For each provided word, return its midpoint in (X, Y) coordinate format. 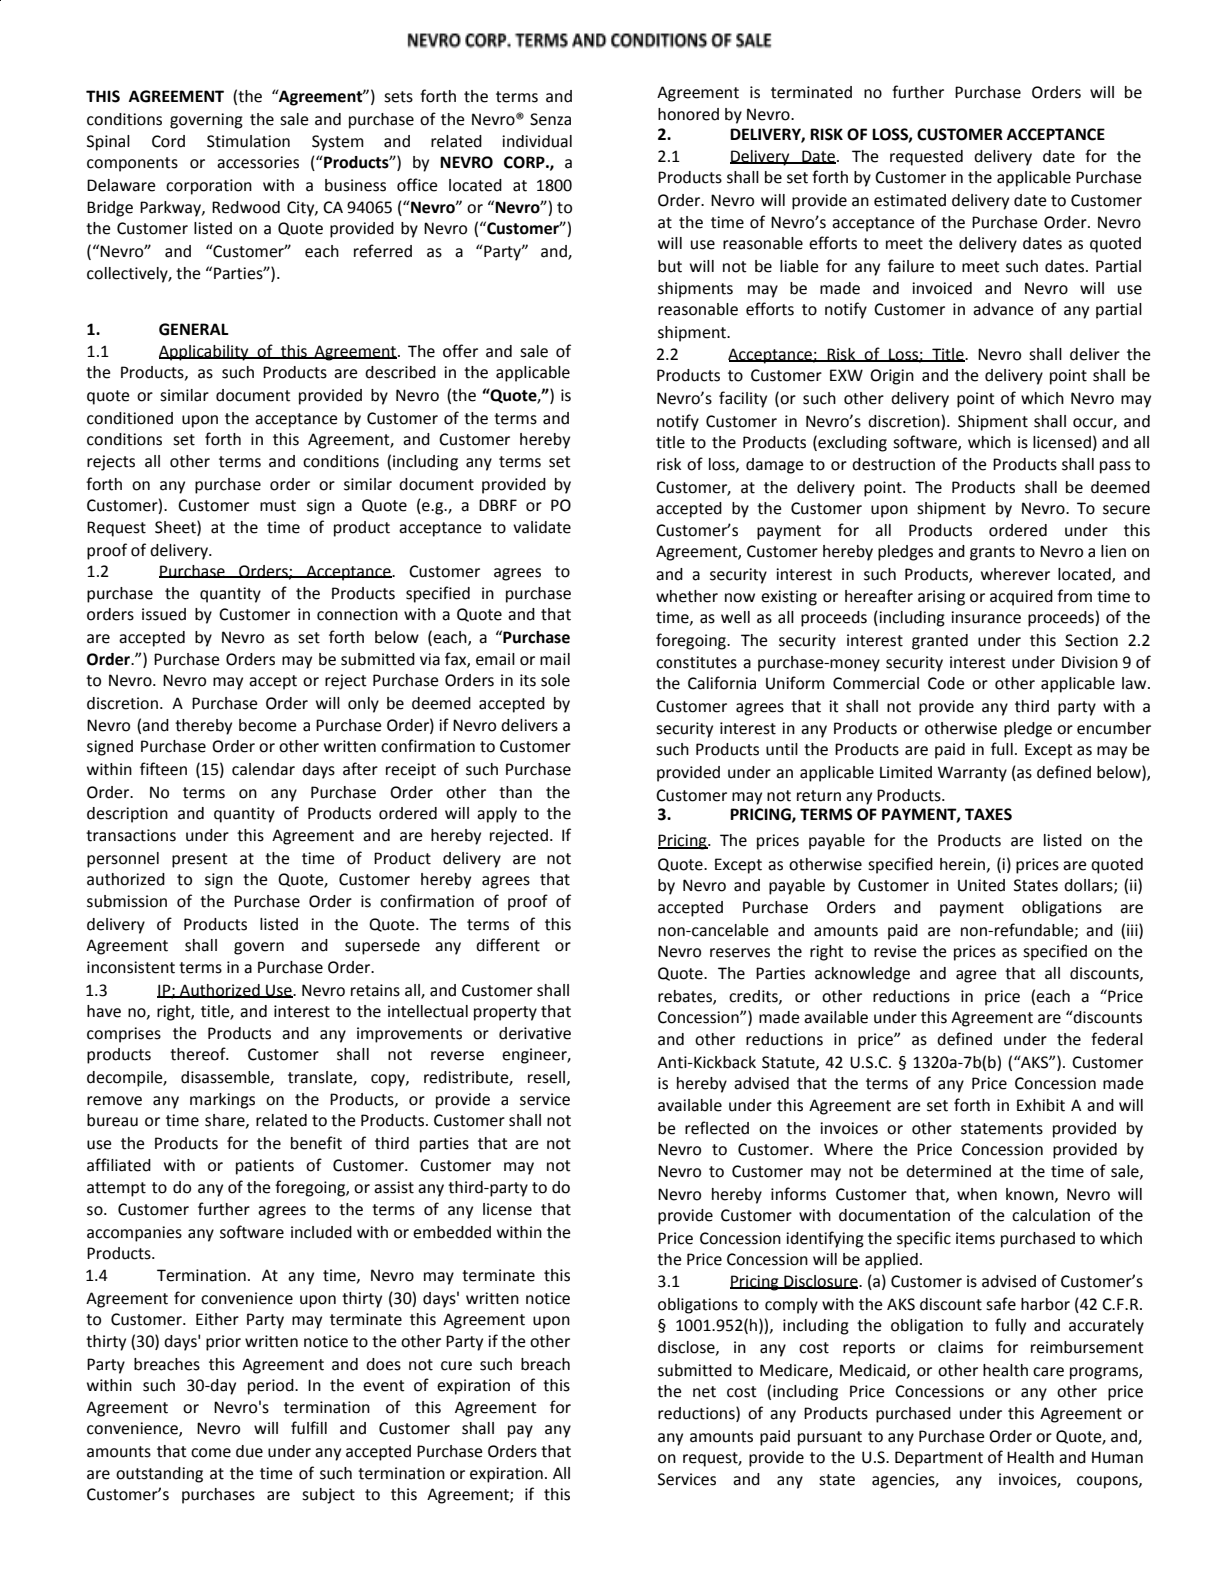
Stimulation (248, 141)
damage (774, 466)
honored (688, 114)
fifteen (163, 769)
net (704, 1392)
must (278, 506)
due (249, 1451)
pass (1115, 467)
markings (222, 1101)
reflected (717, 1128)
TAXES (988, 814)
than (515, 792)
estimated (910, 200)
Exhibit (1041, 1105)
